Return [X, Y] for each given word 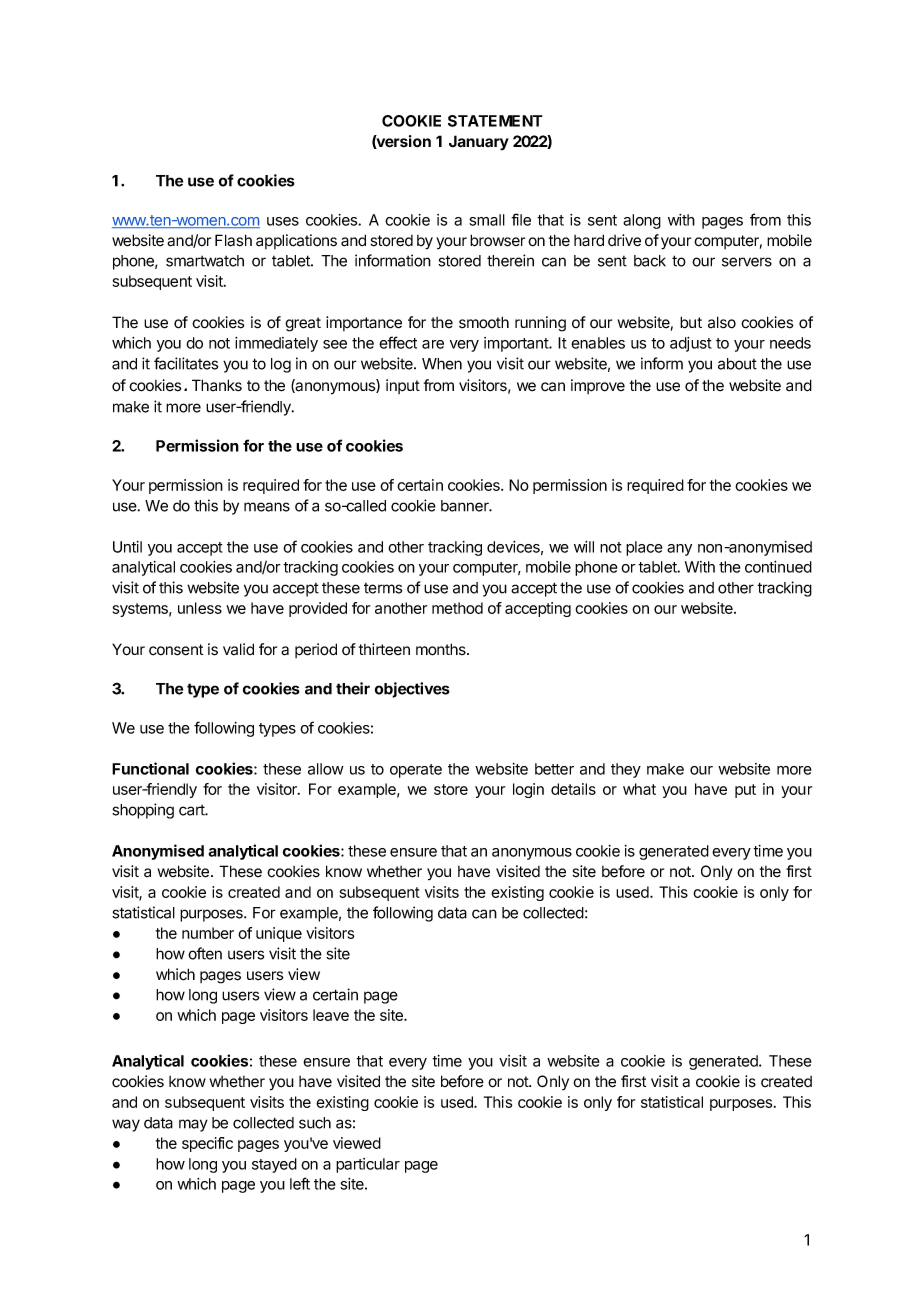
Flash [233, 240]
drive [624, 240]
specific [207, 1144]
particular [368, 1165]
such [315, 1123]
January [479, 143]
